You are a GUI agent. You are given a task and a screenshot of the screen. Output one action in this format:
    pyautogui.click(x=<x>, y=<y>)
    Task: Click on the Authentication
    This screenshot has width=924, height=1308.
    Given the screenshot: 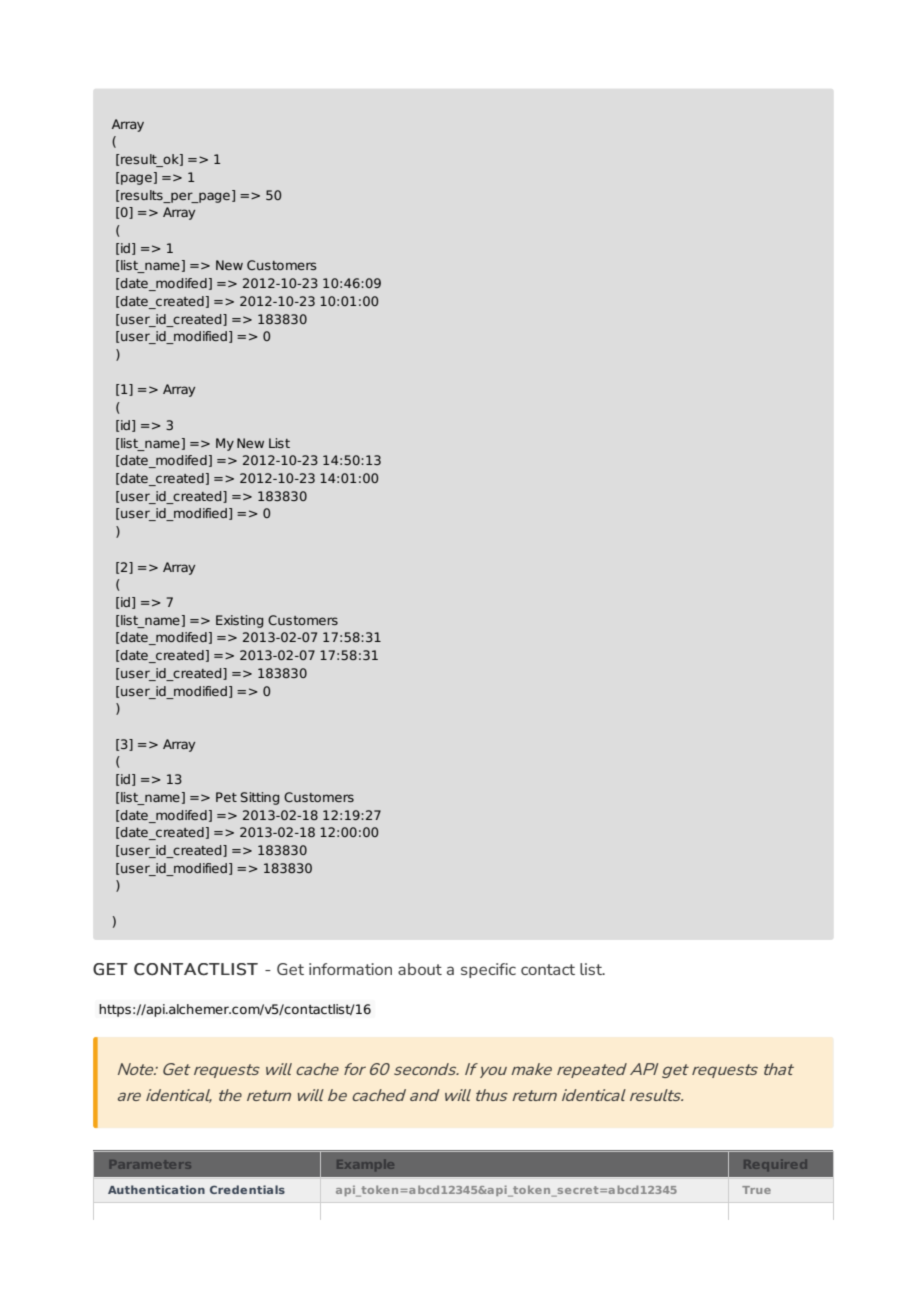 What is the action you would take?
    pyautogui.click(x=156, y=1189)
